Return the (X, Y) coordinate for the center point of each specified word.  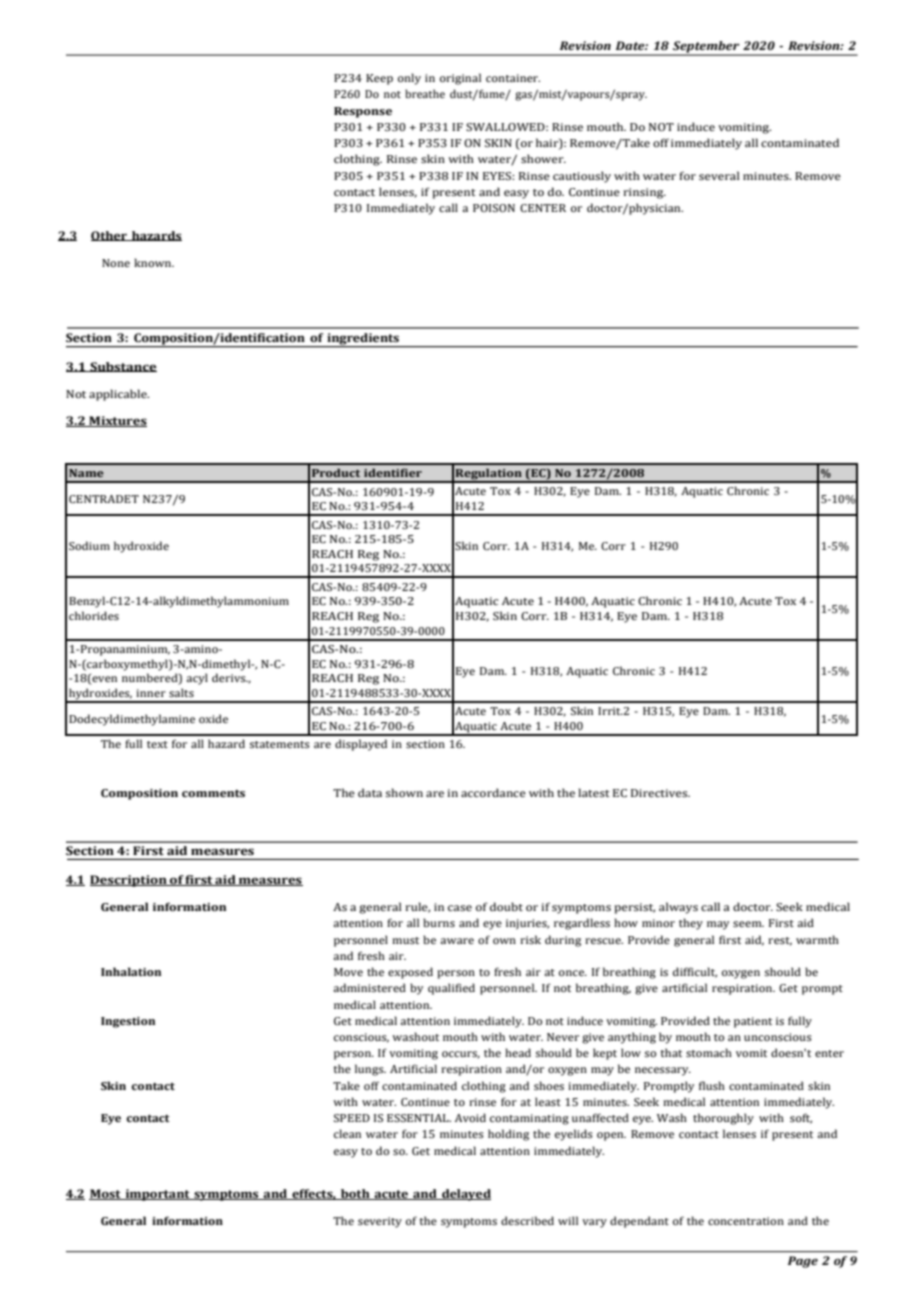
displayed (361, 745)
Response (363, 112)
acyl (197, 679)
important (157, 1195)
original (460, 79)
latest (594, 792)
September (706, 48)
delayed (465, 1195)
